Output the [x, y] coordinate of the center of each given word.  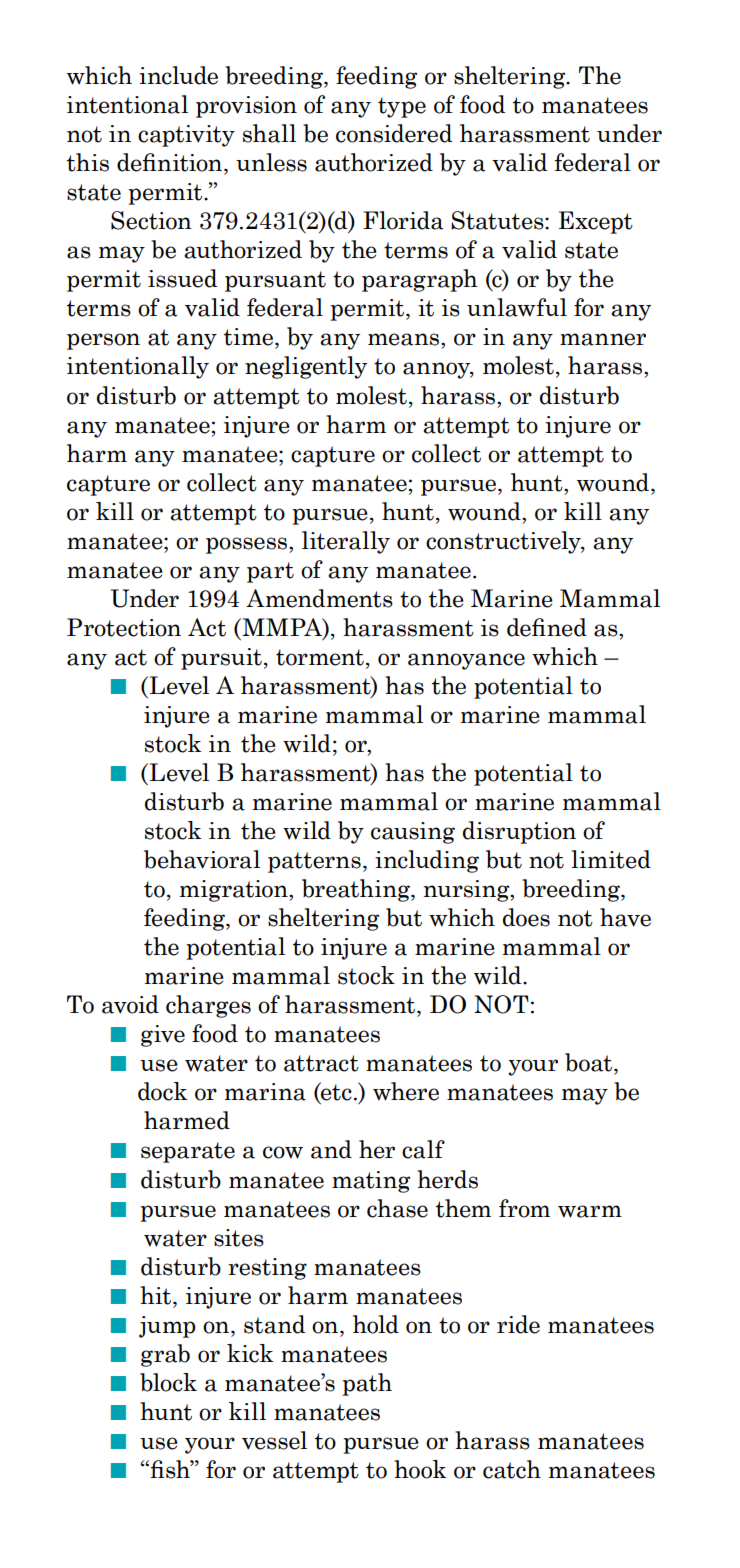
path [367, 1384]
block [168, 1382]
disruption [519, 832]
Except [596, 222]
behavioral [202, 859]
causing [413, 833]
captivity [186, 136]
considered [394, 133]
